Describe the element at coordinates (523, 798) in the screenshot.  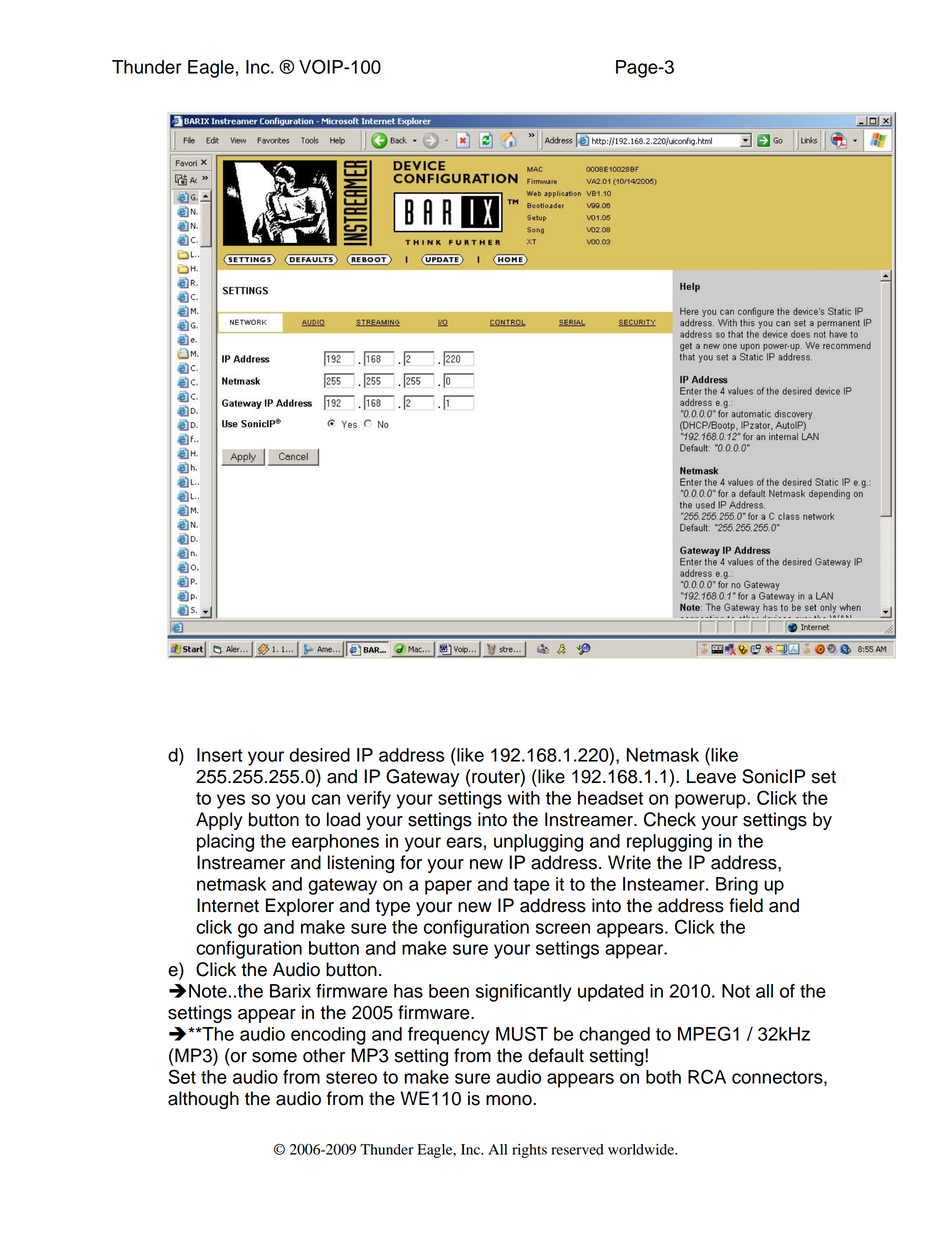
I see `with` at that location.
